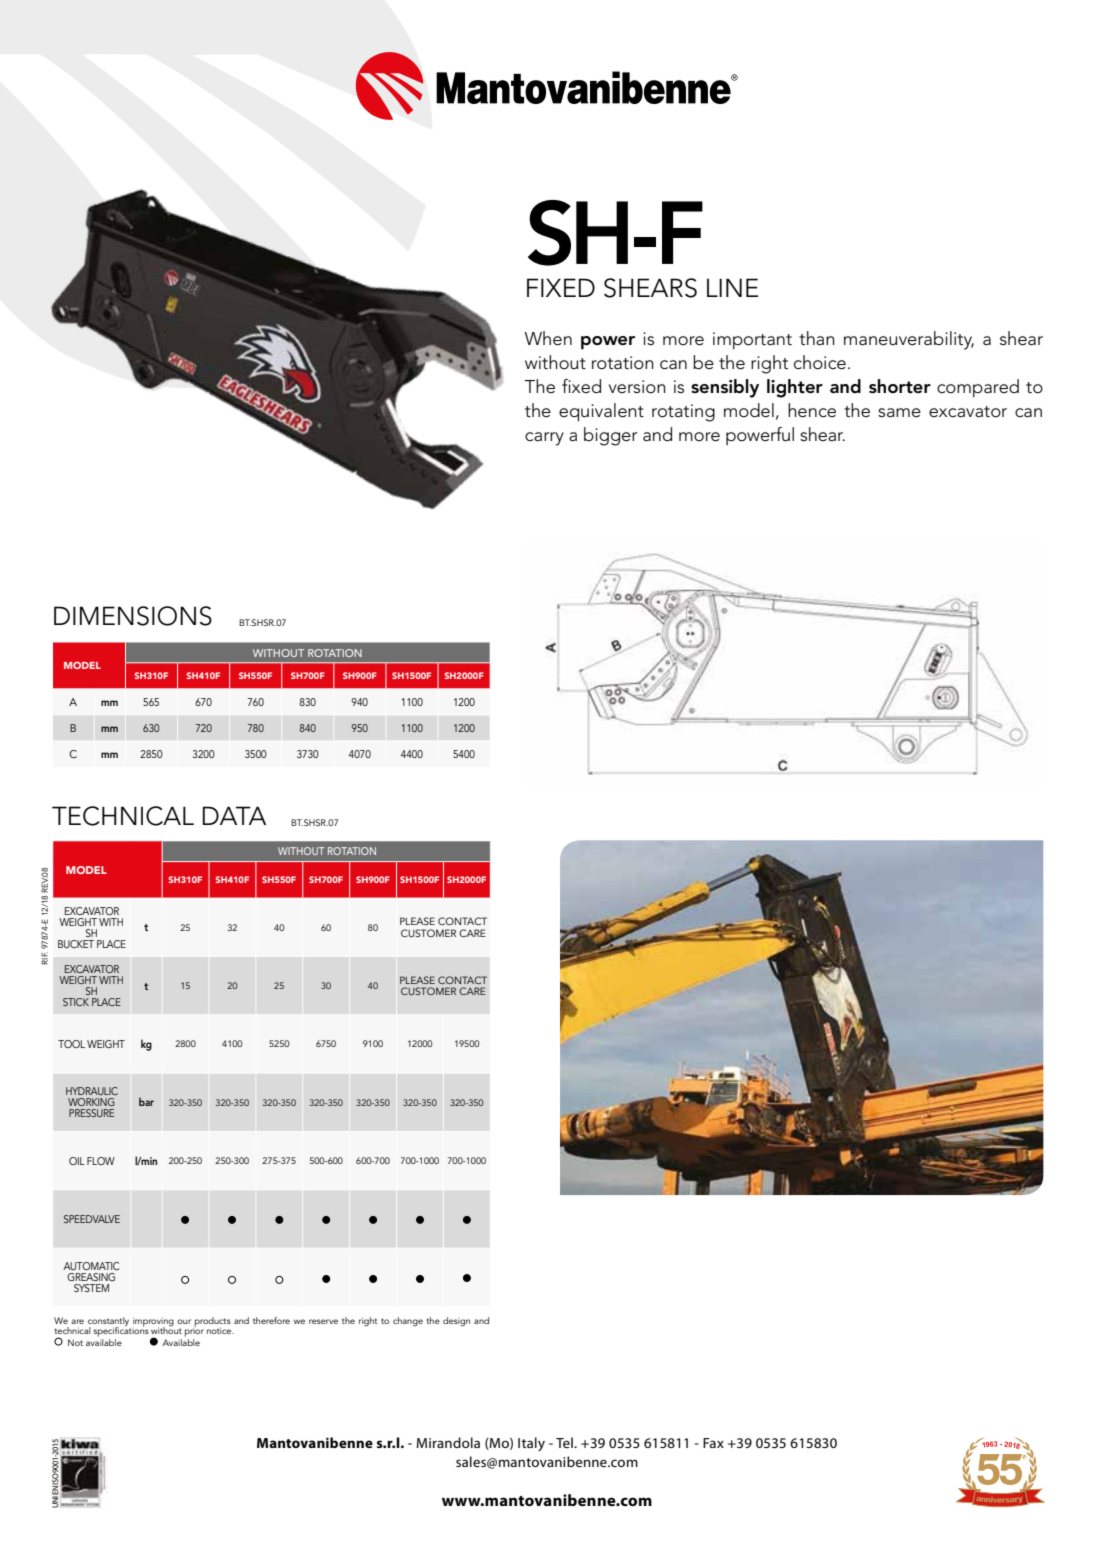 Image resolution: width=1094 pixels, height=1547 pixels. What do you see at coordinates (194, 1331) in the page?
I see `prior` at bounding box center [194, 1331].
